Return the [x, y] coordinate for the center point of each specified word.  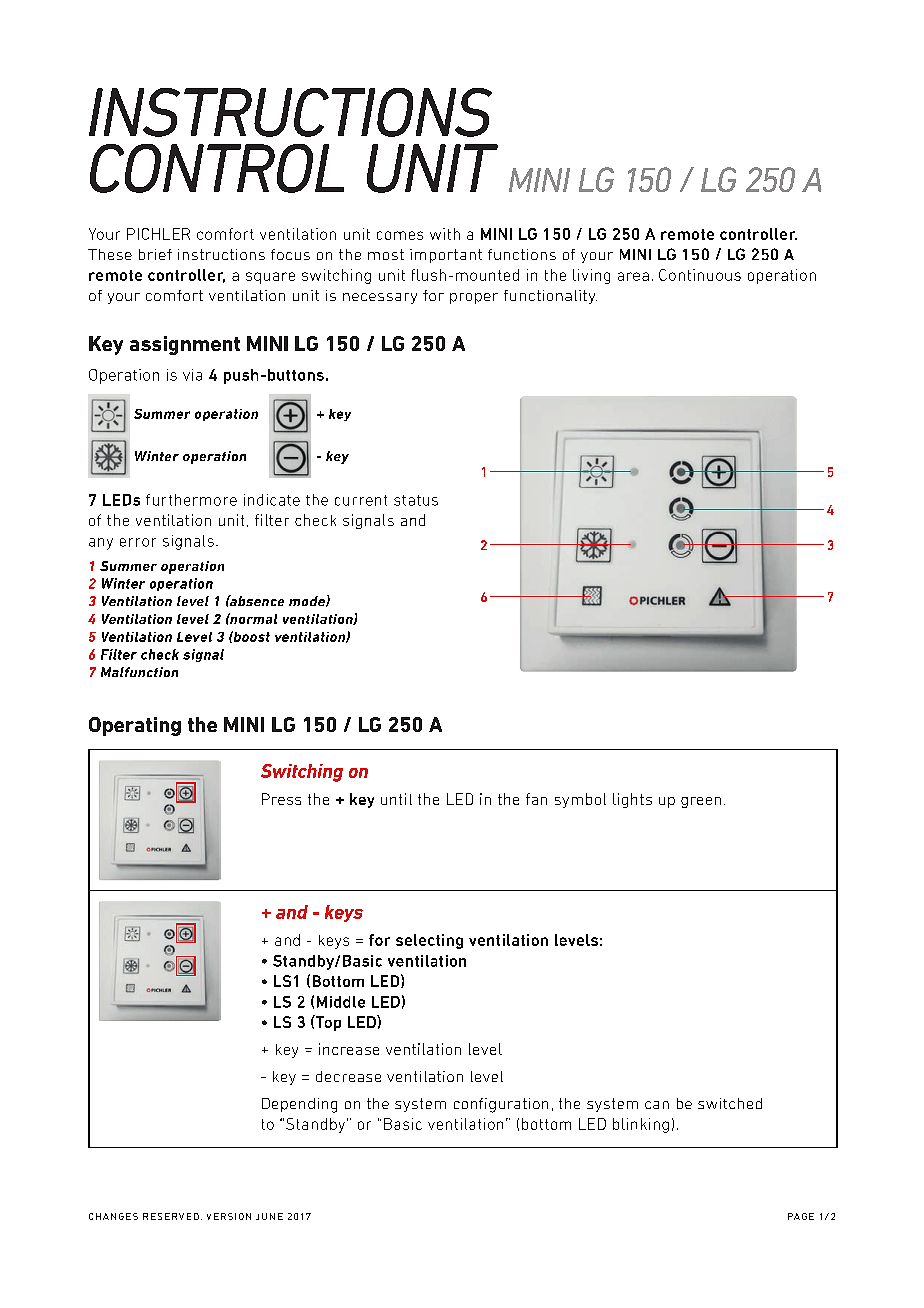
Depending [299, 1105]
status [416, 500]
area [633, 276]
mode [308, 601]
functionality [550, 297]
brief [155, 254]
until [396, 799]
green [701, 802]
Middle [341, 1002]
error [138, 542]
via [192, 375]
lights [632, 800]
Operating [135, 726]
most [386, 254]
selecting [429, 941]
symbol [580, 800]
